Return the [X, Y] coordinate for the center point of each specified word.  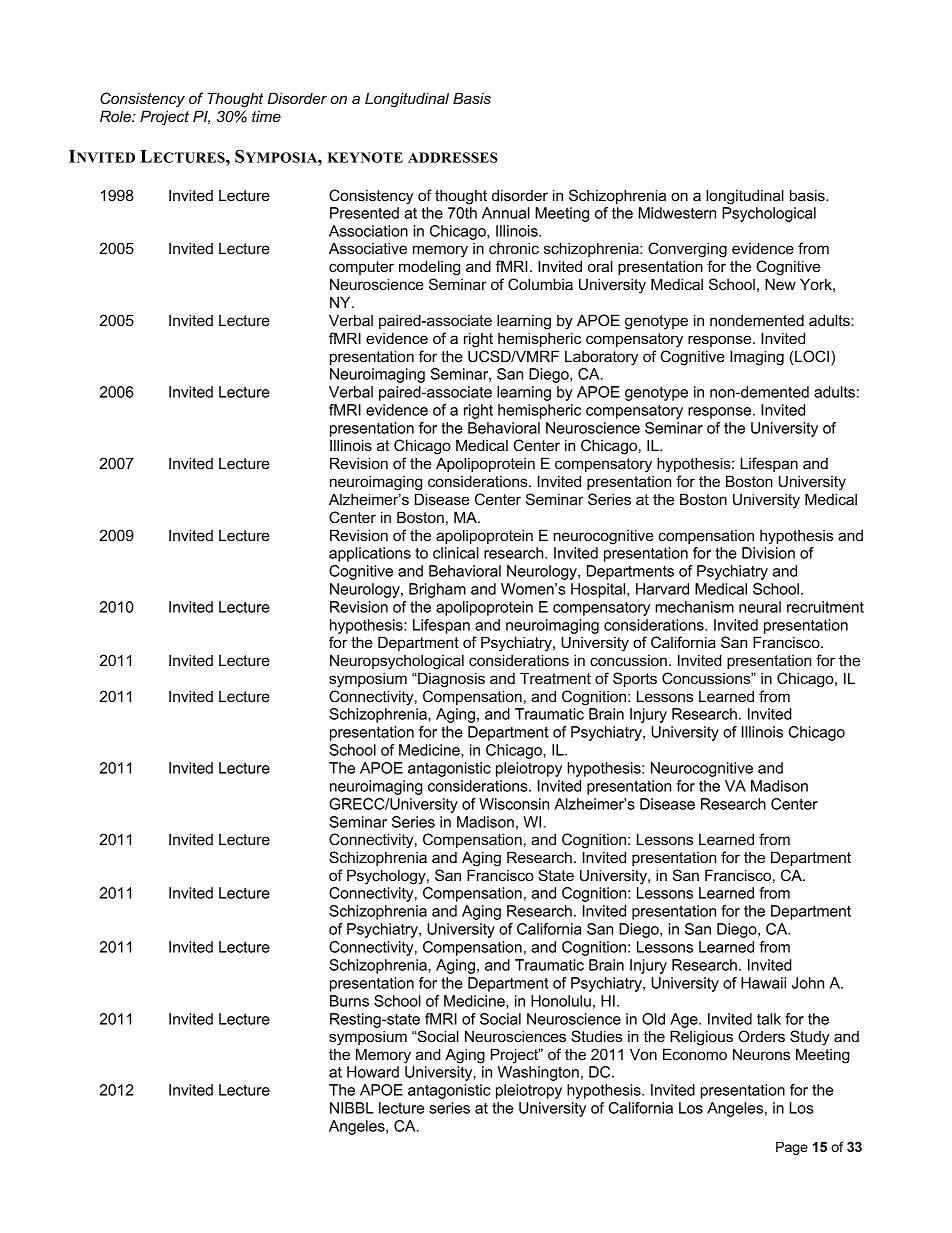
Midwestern [677, 213]
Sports [635, 679]
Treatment [555, 678]
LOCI [813, 357]
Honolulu [561, 1001]
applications [370, 554]
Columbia [540, 284]
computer [361, 268]
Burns [349, 1001]
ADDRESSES [453, 157]
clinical [456, 553]
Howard [373, 1072]
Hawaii [763, 983]
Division [768, 553]
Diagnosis [450, 680]
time [266, 116]
